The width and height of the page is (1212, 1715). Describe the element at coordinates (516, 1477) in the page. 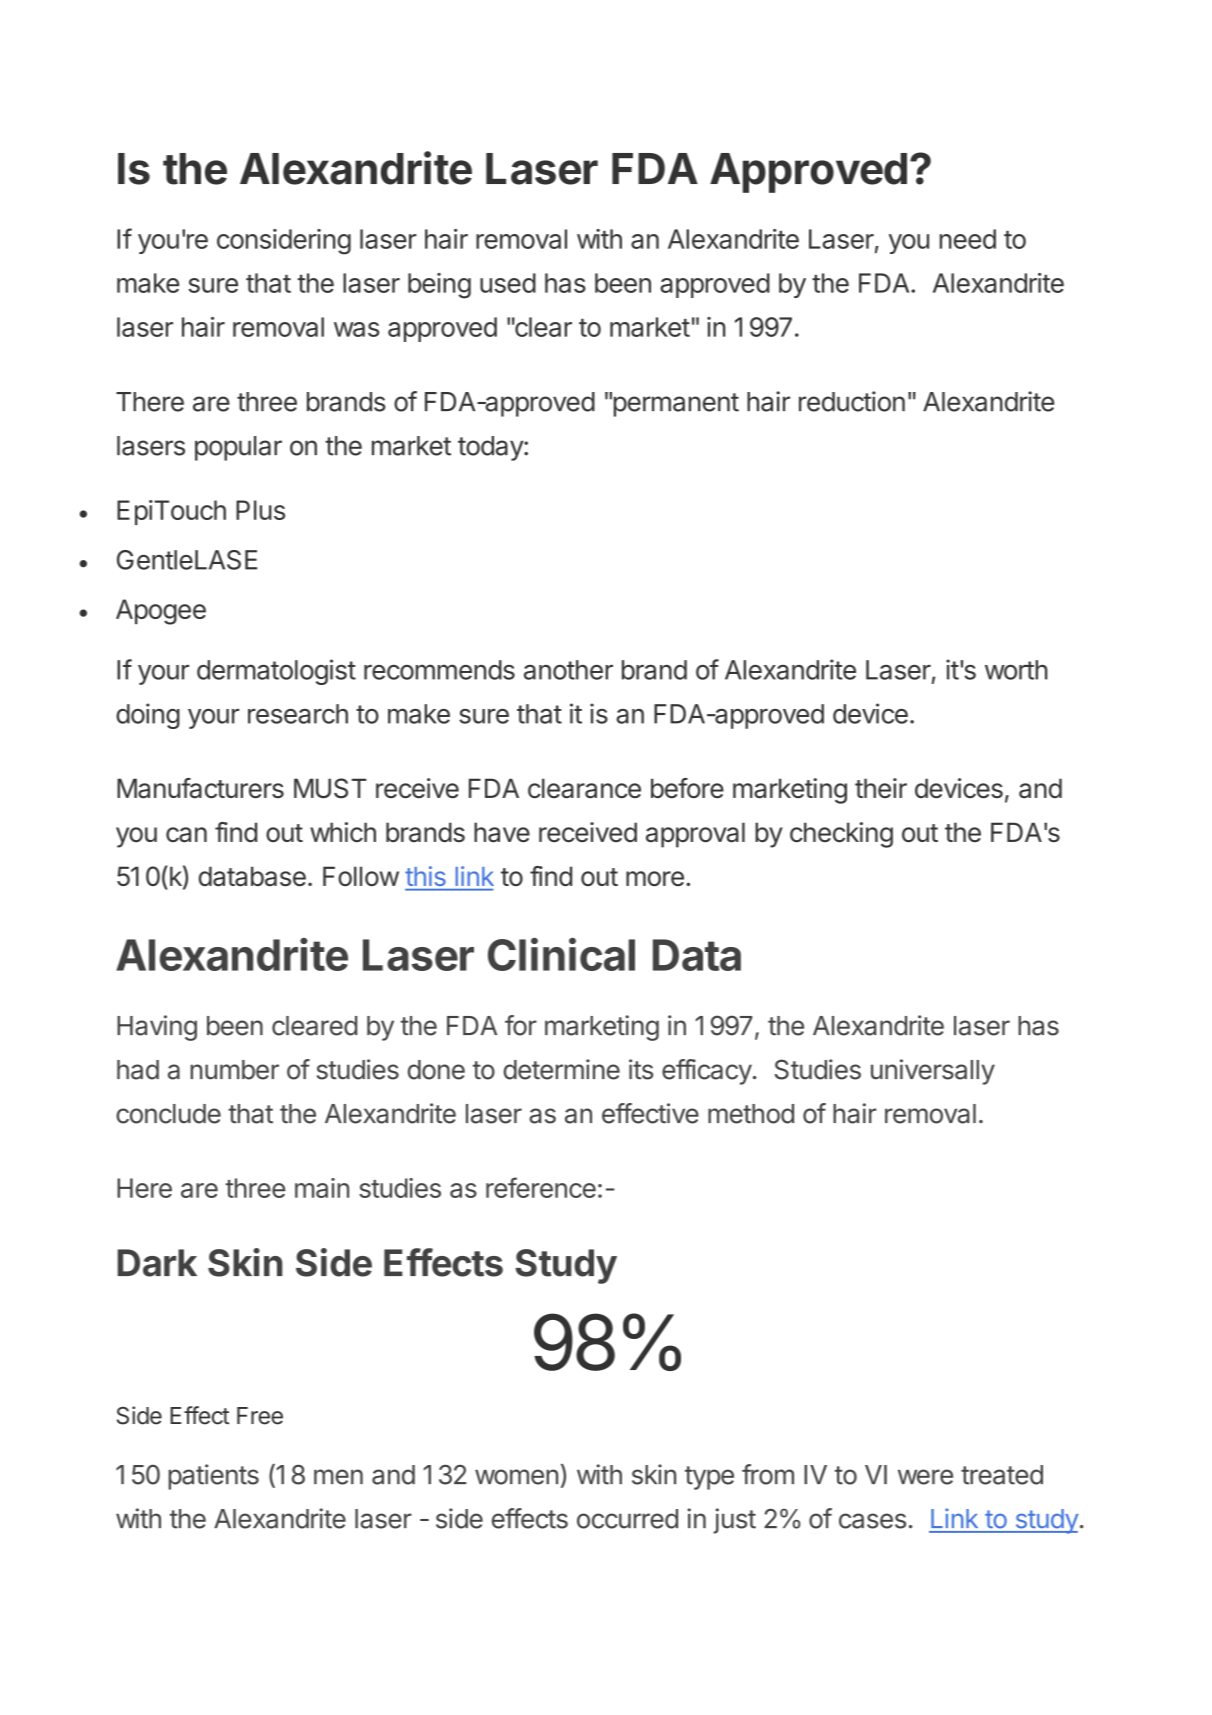

I see `women` at that location.
